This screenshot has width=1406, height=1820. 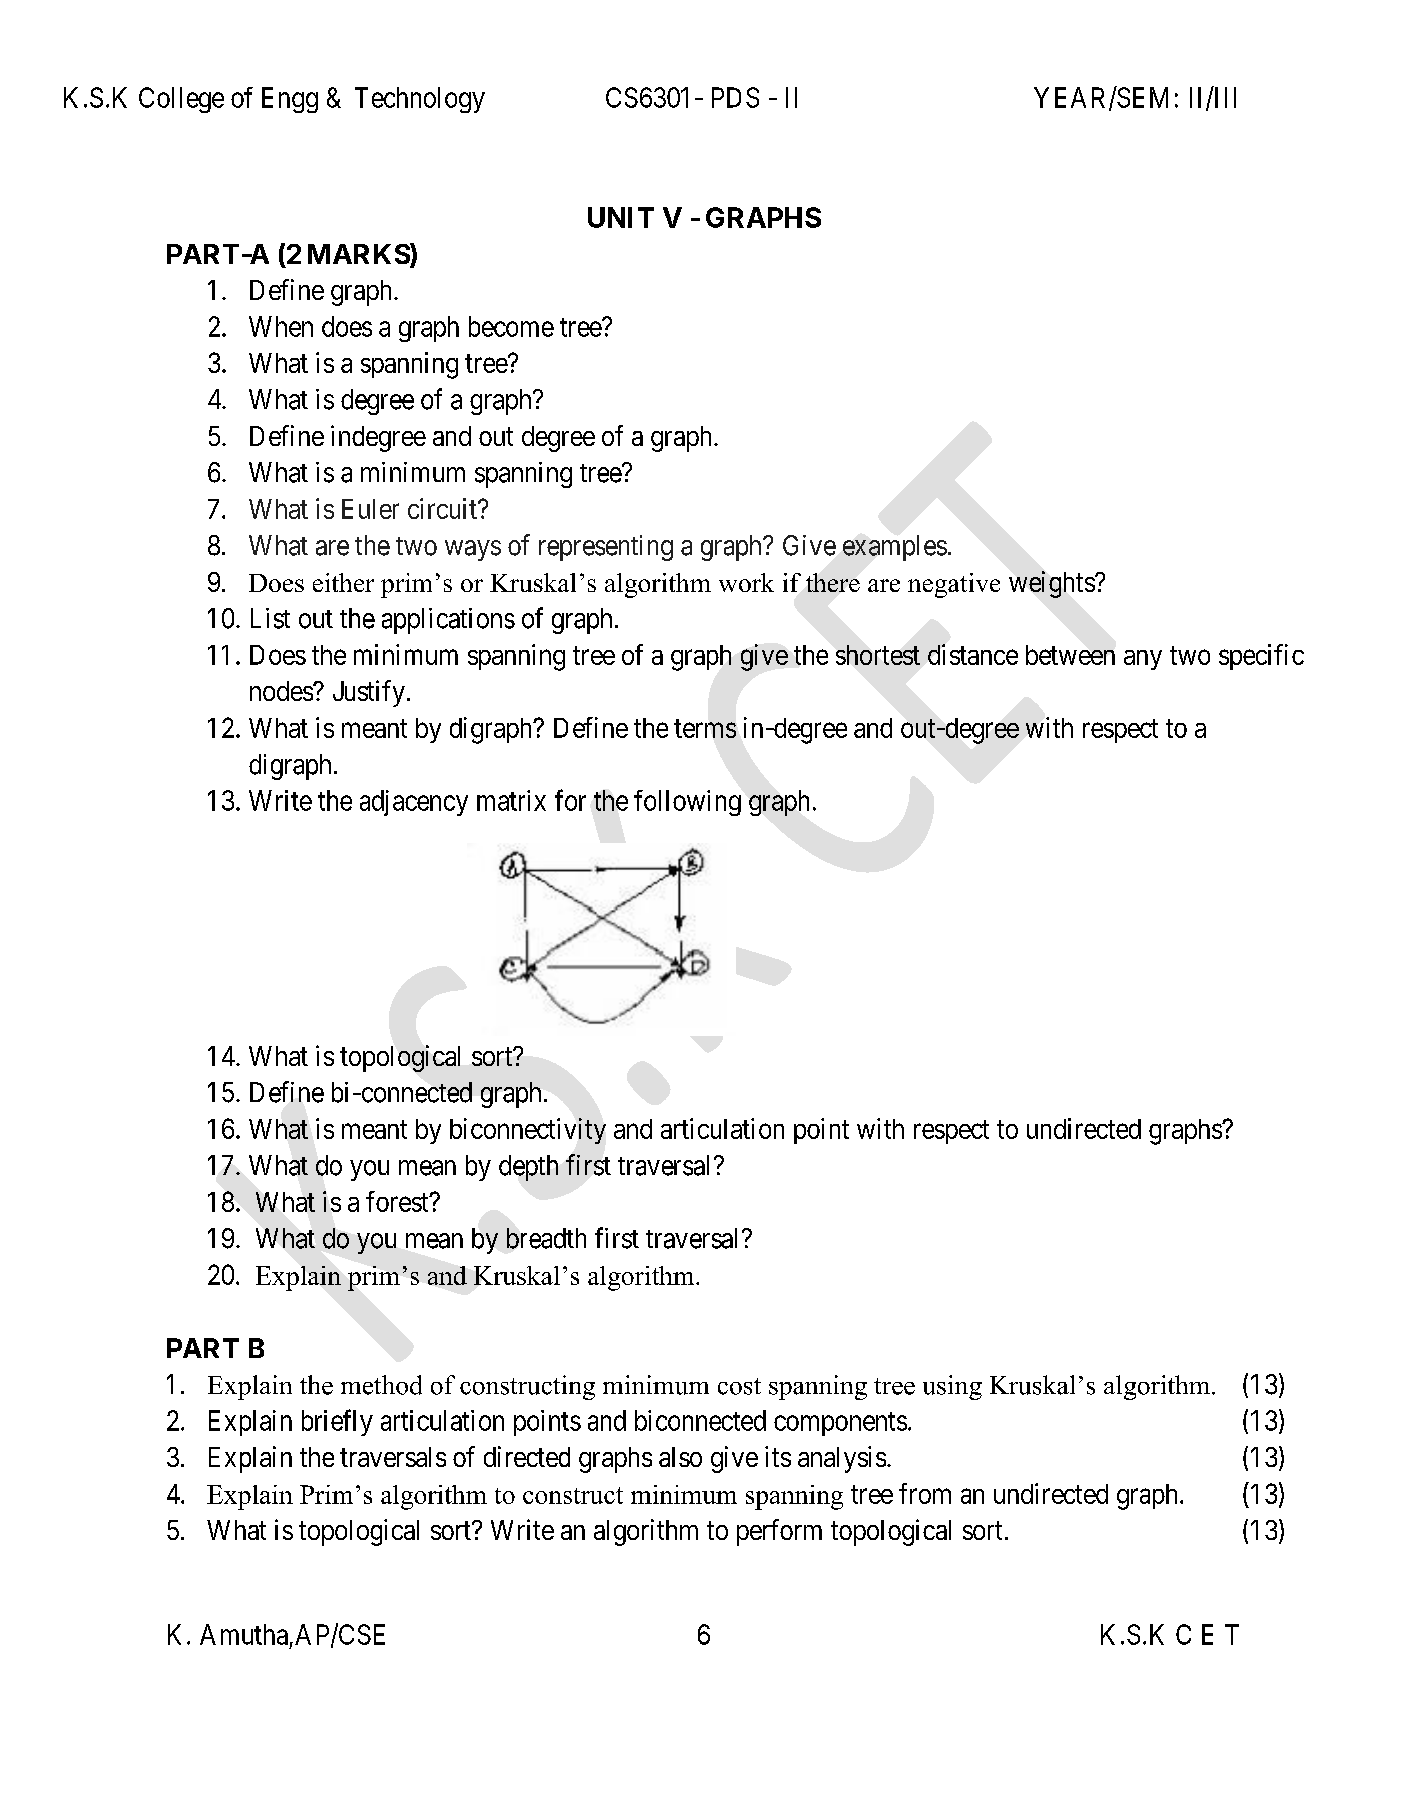 What do you see at coordinates (1070, 655) in the screenshot?
I see `between` at bounding box center [1070, 655].
